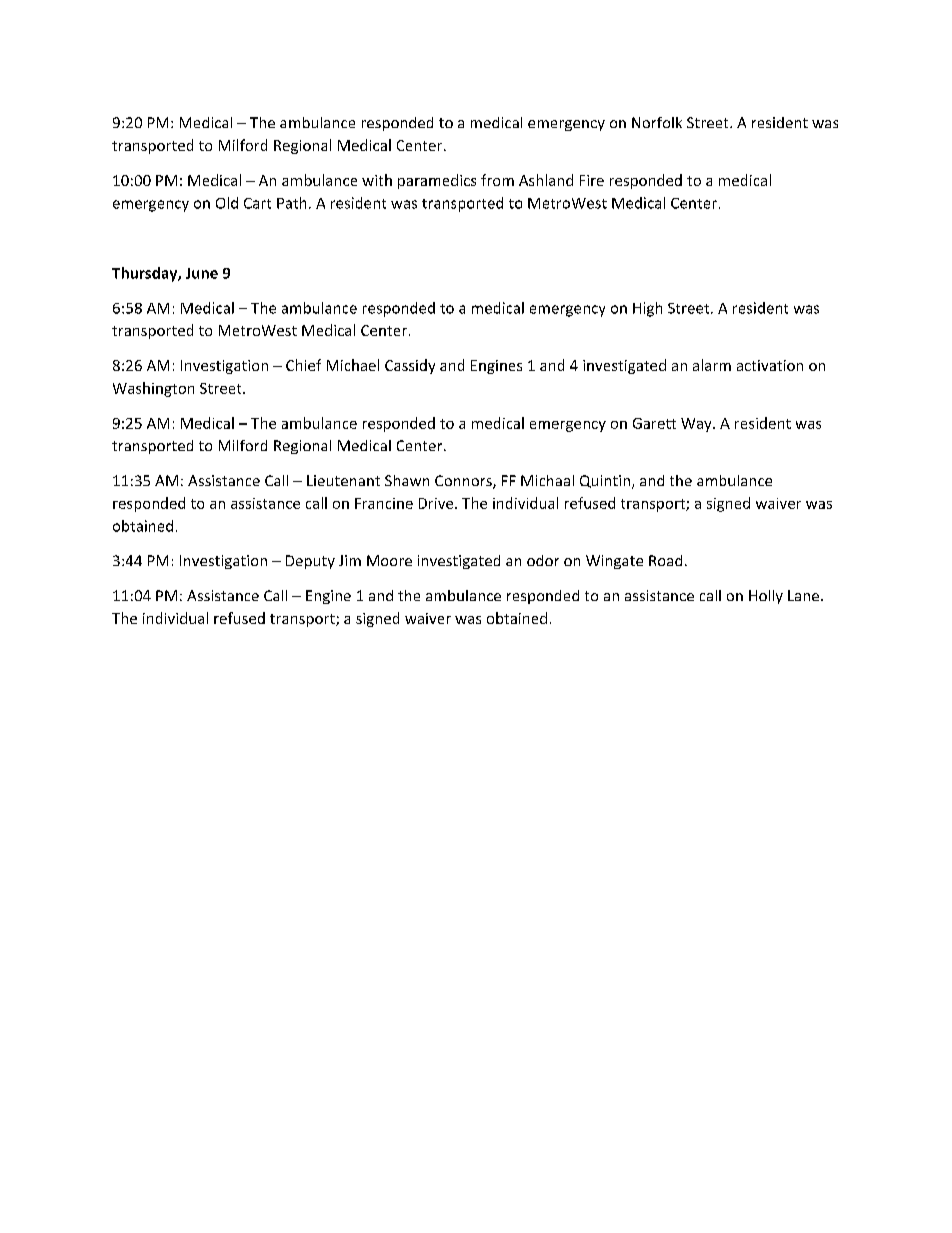 Image resolution: width=952 pixels, height=1233 pixels. What do you see at coordinates (310, 562) in the image?
I see `Deputy` at bounding box center [310, 562].
